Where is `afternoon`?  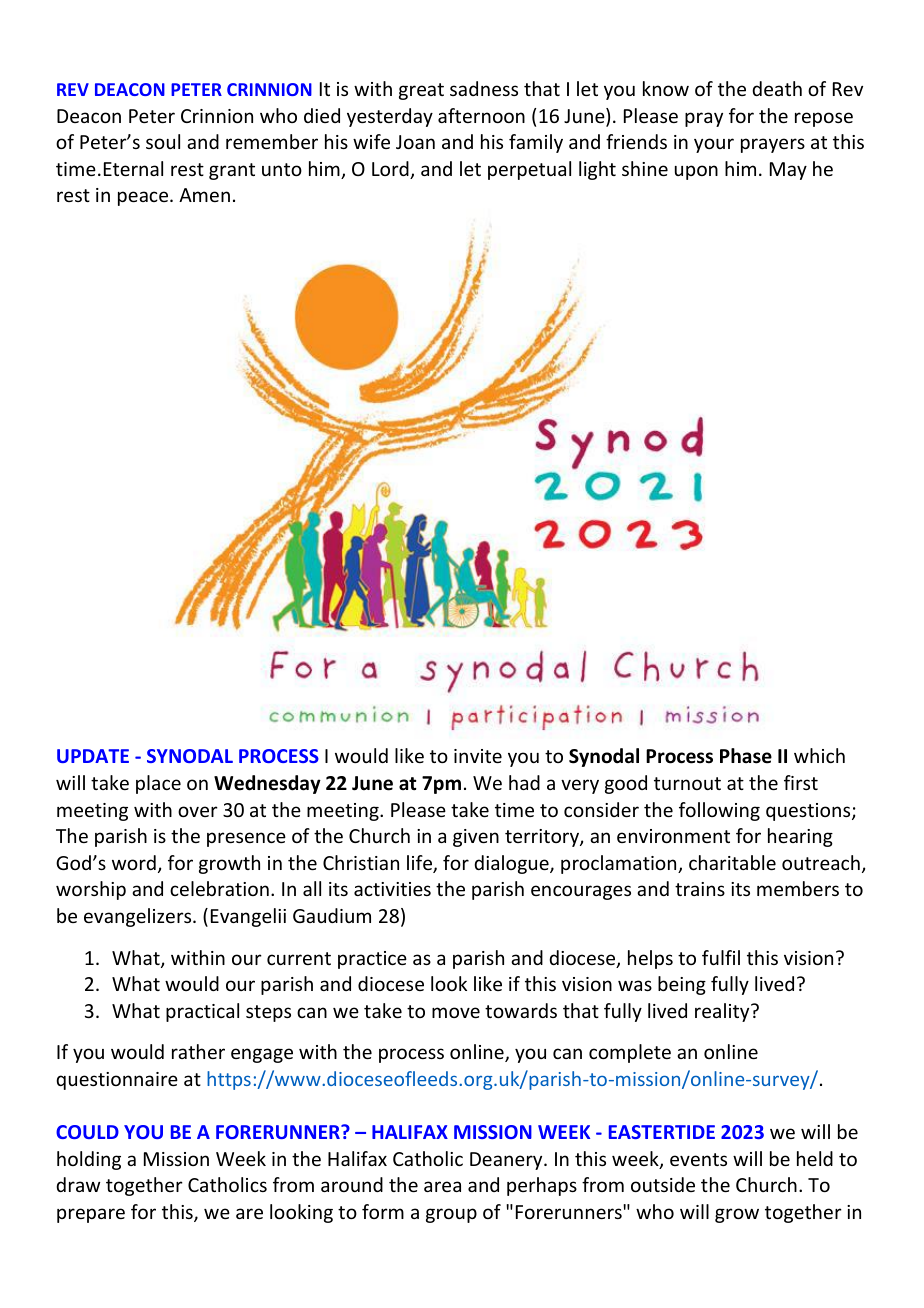
afternoon is located at coordinates (481, 115).
